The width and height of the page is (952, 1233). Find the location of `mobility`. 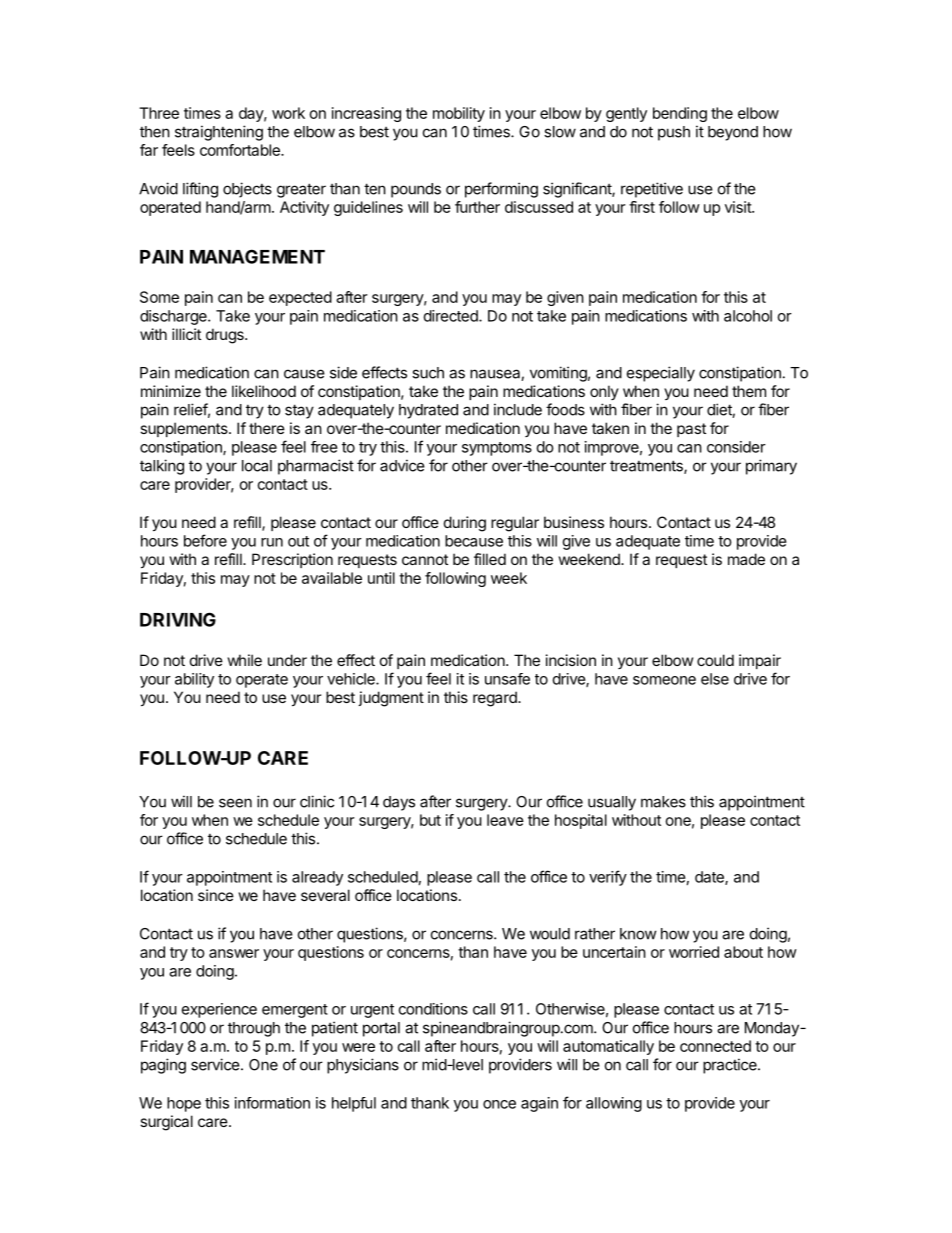

mobility is located at coordinates (459, 114).
